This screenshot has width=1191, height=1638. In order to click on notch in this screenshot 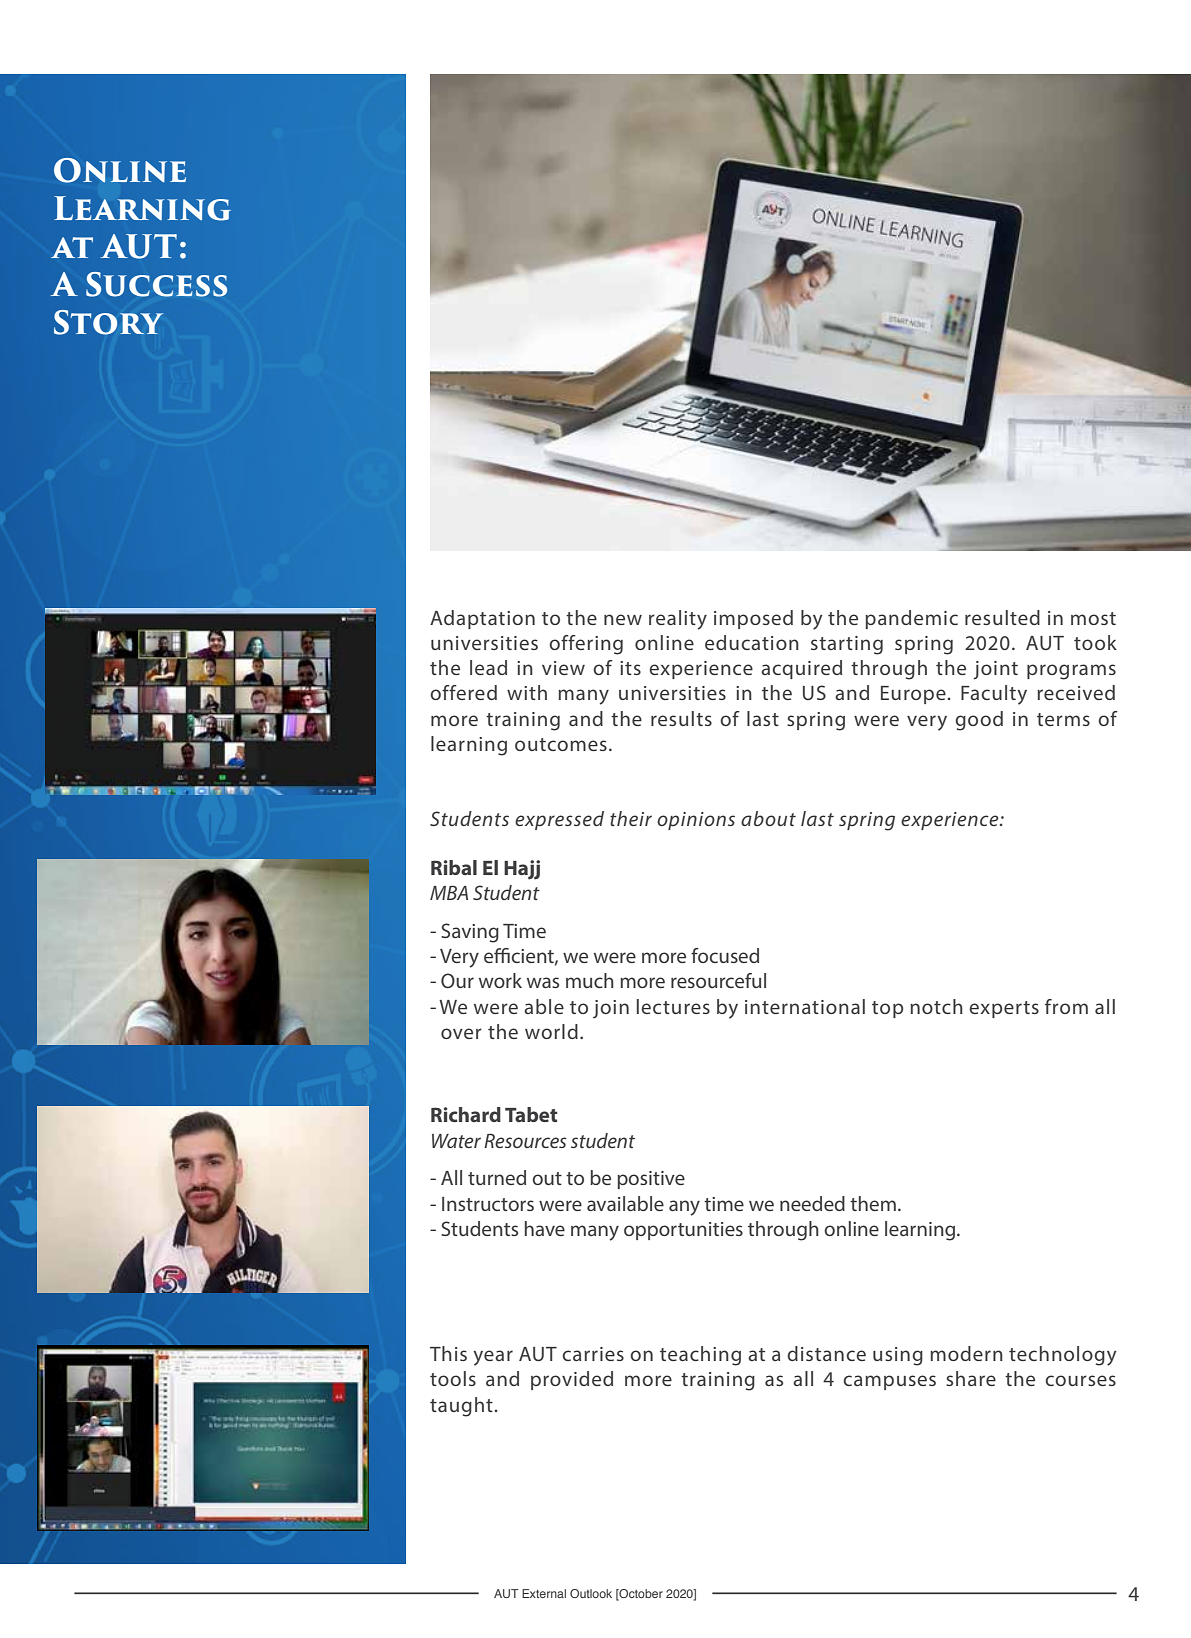, I will do `click(936, 1006)`.
